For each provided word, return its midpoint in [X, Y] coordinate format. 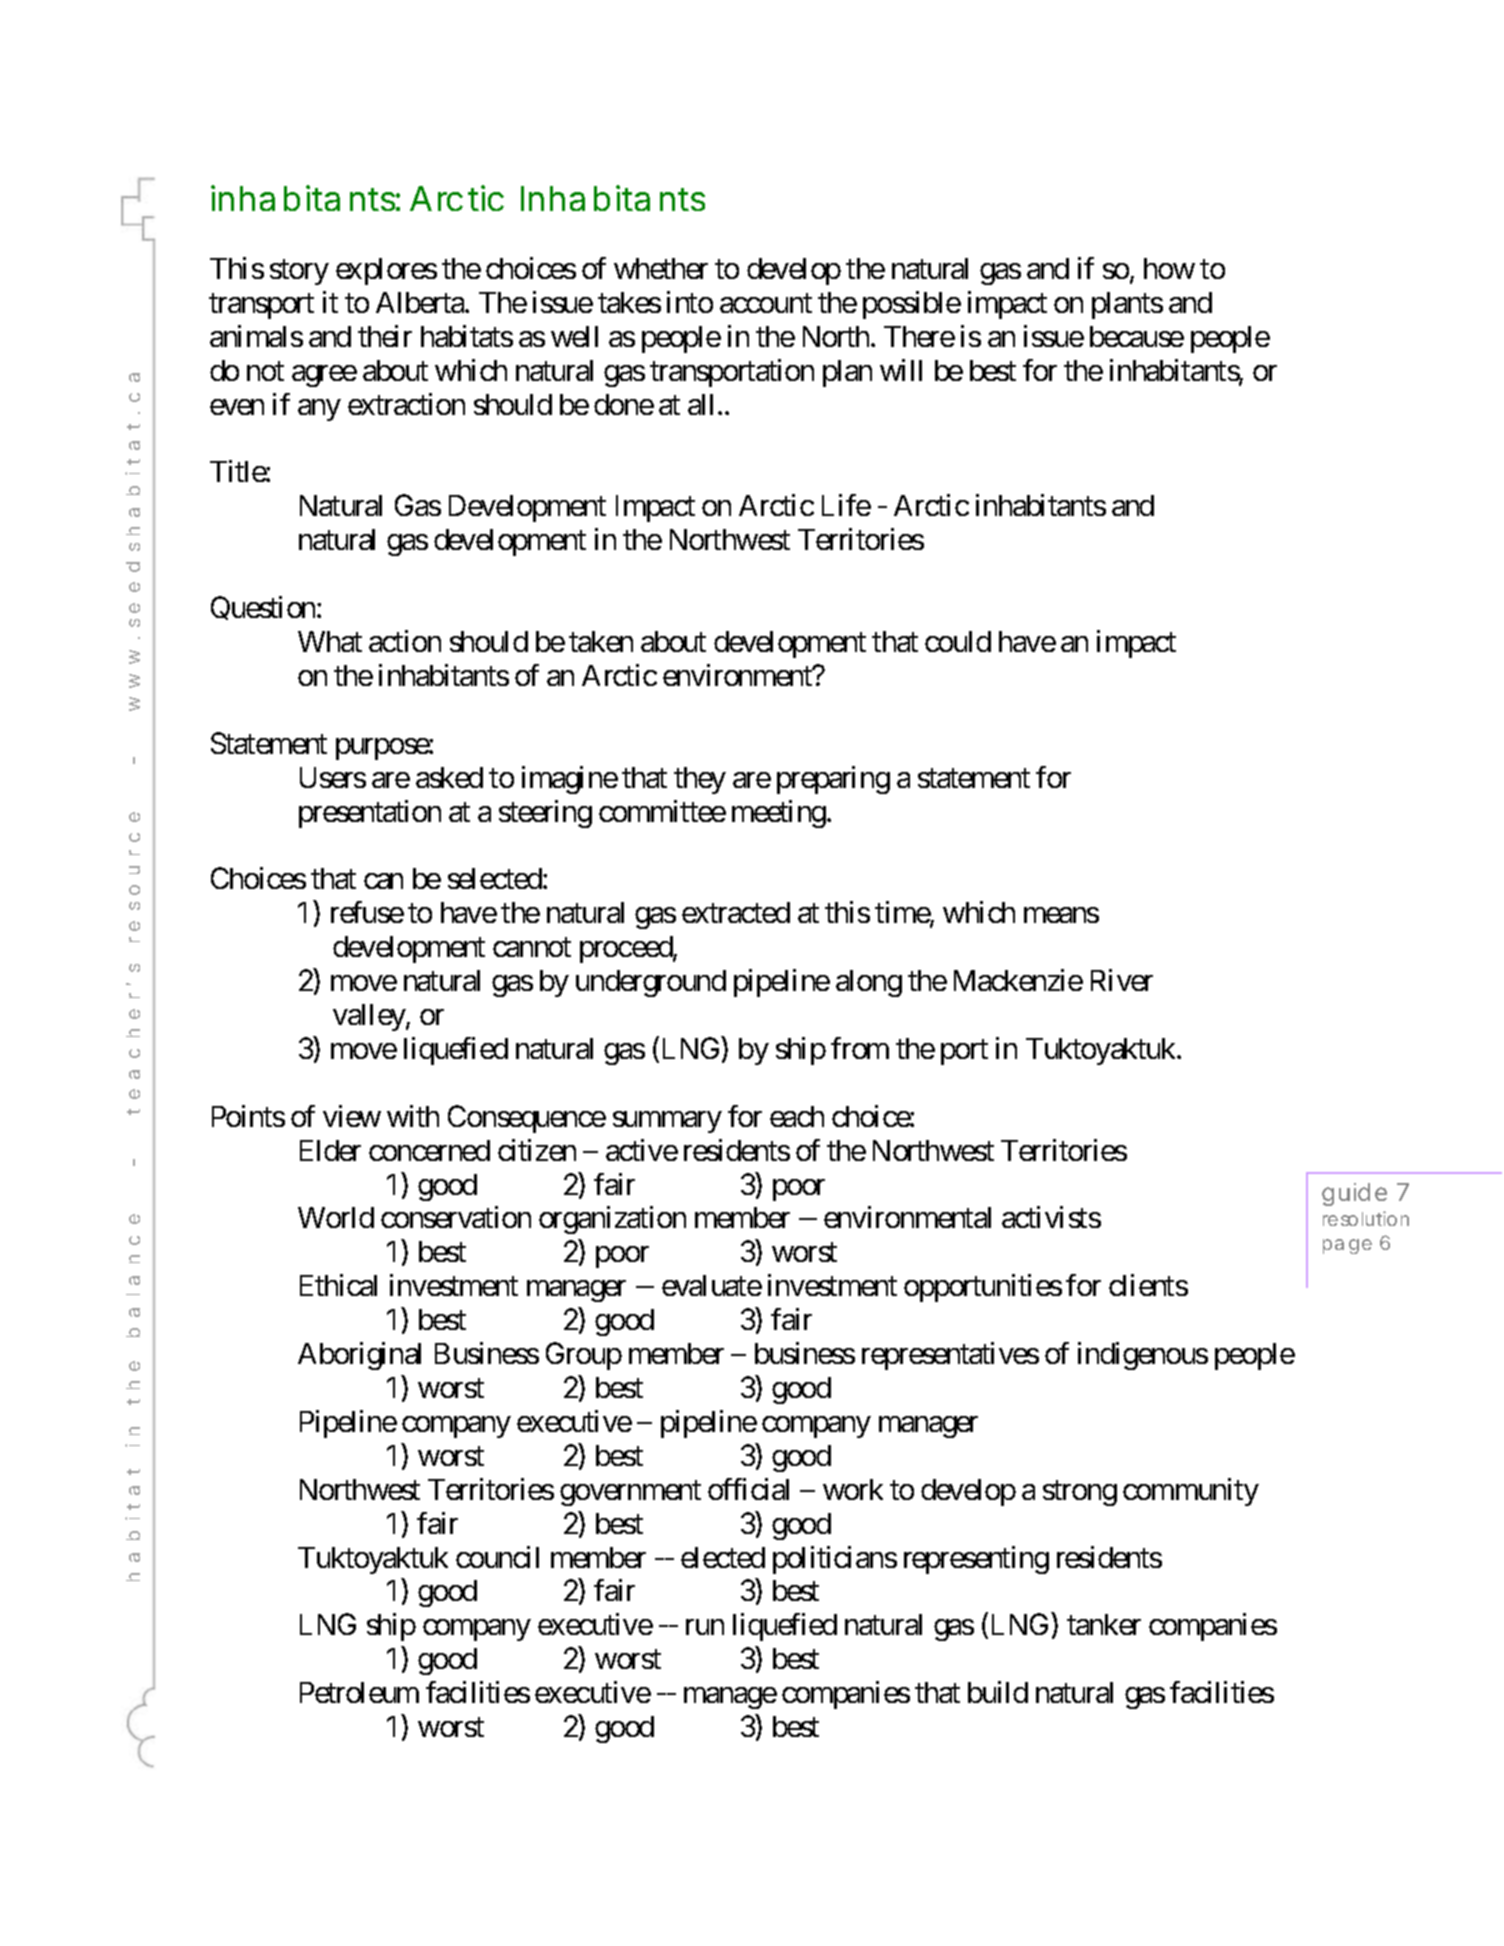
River [1122, 980]
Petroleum [359, 1692]
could [958, 641]
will [901, 370]
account [766, 303]
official [748, 1489]
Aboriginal [359, 1356]
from [860, 1048]
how [1169, 268]
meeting [779, 814]
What [330, 641]
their [385, 336]
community [1191, 1492]
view [352, 1116]
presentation [370, 814]
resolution [1366, 1218]
